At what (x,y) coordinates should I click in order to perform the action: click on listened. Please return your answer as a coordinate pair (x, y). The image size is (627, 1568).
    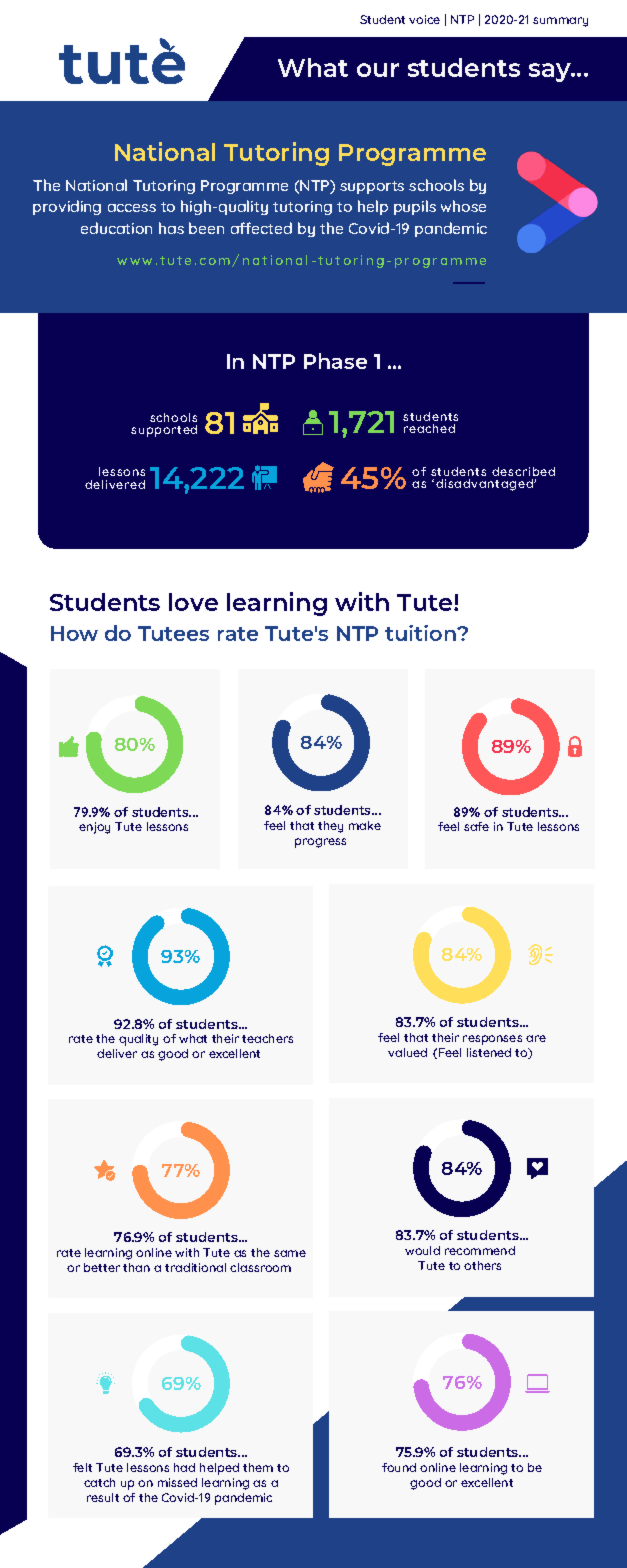
    Looking at the image, I should click on (489, 1052).
